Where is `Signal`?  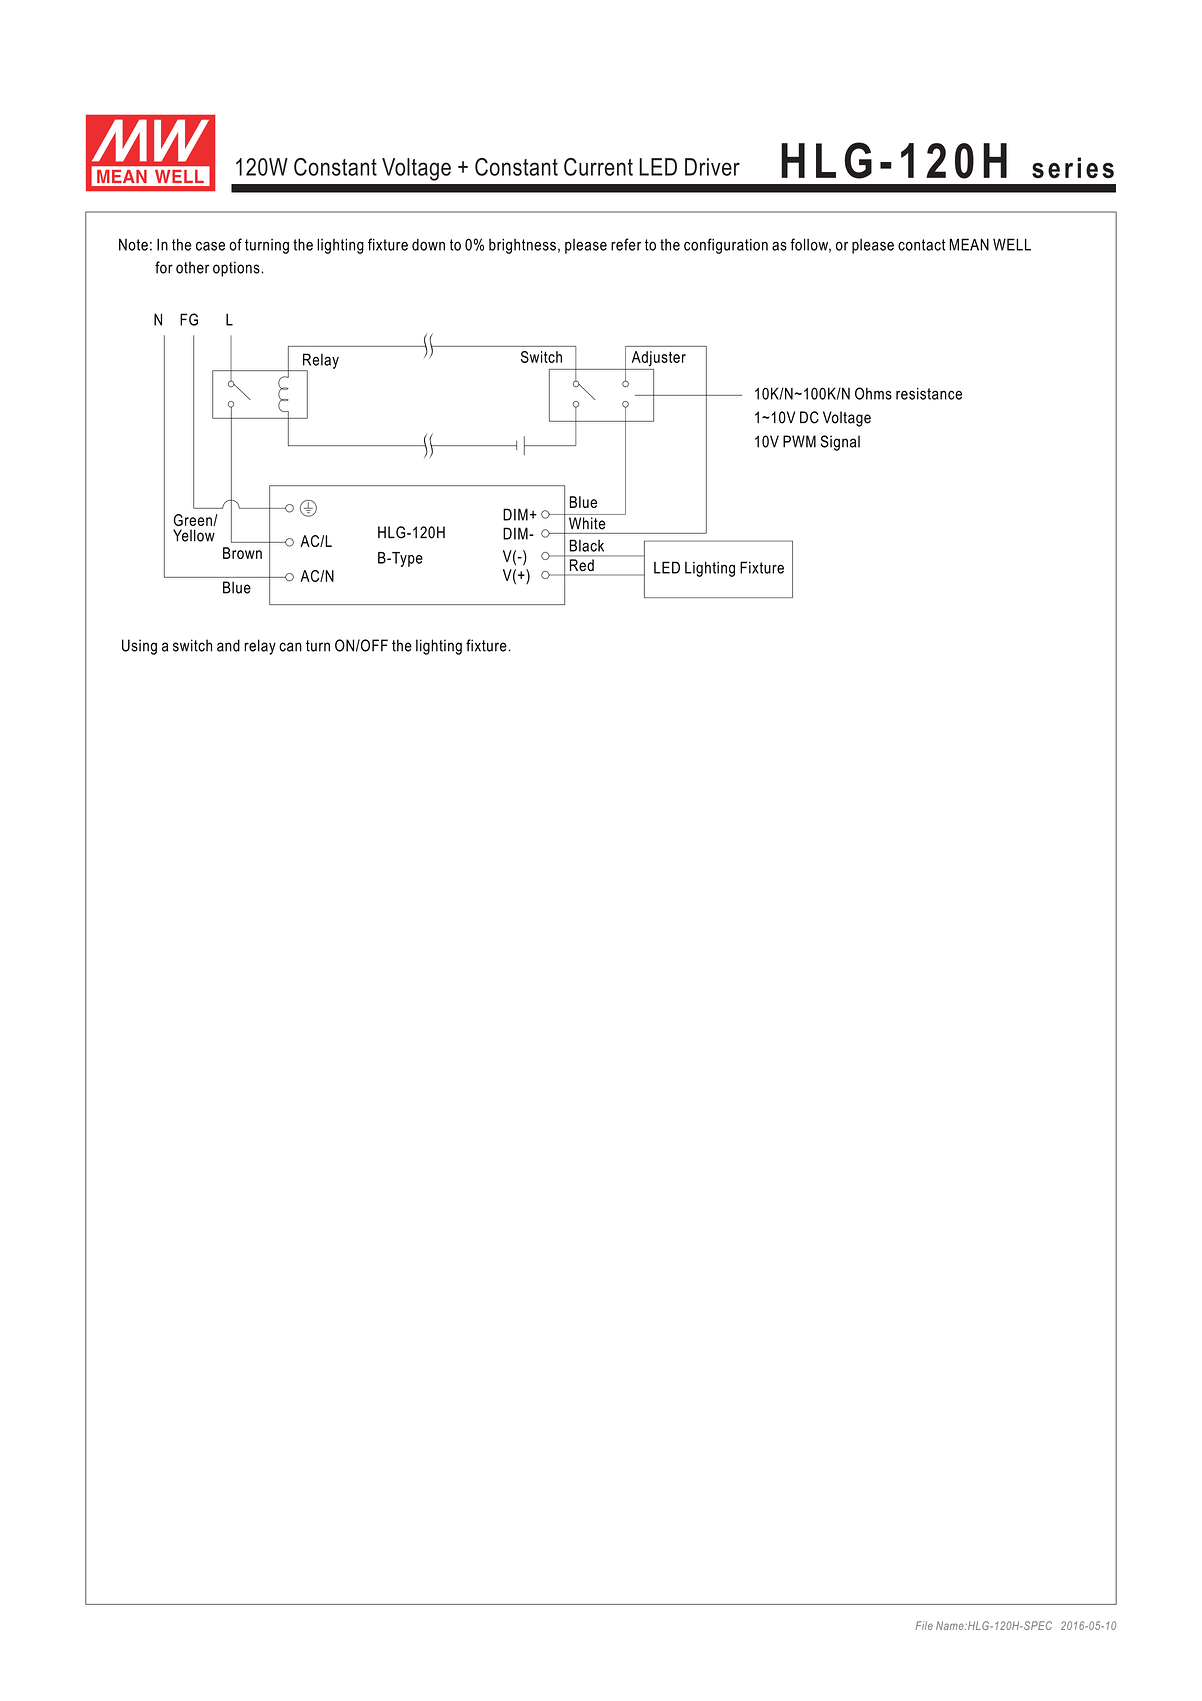
Signal is located at coordinates (840, 443).
